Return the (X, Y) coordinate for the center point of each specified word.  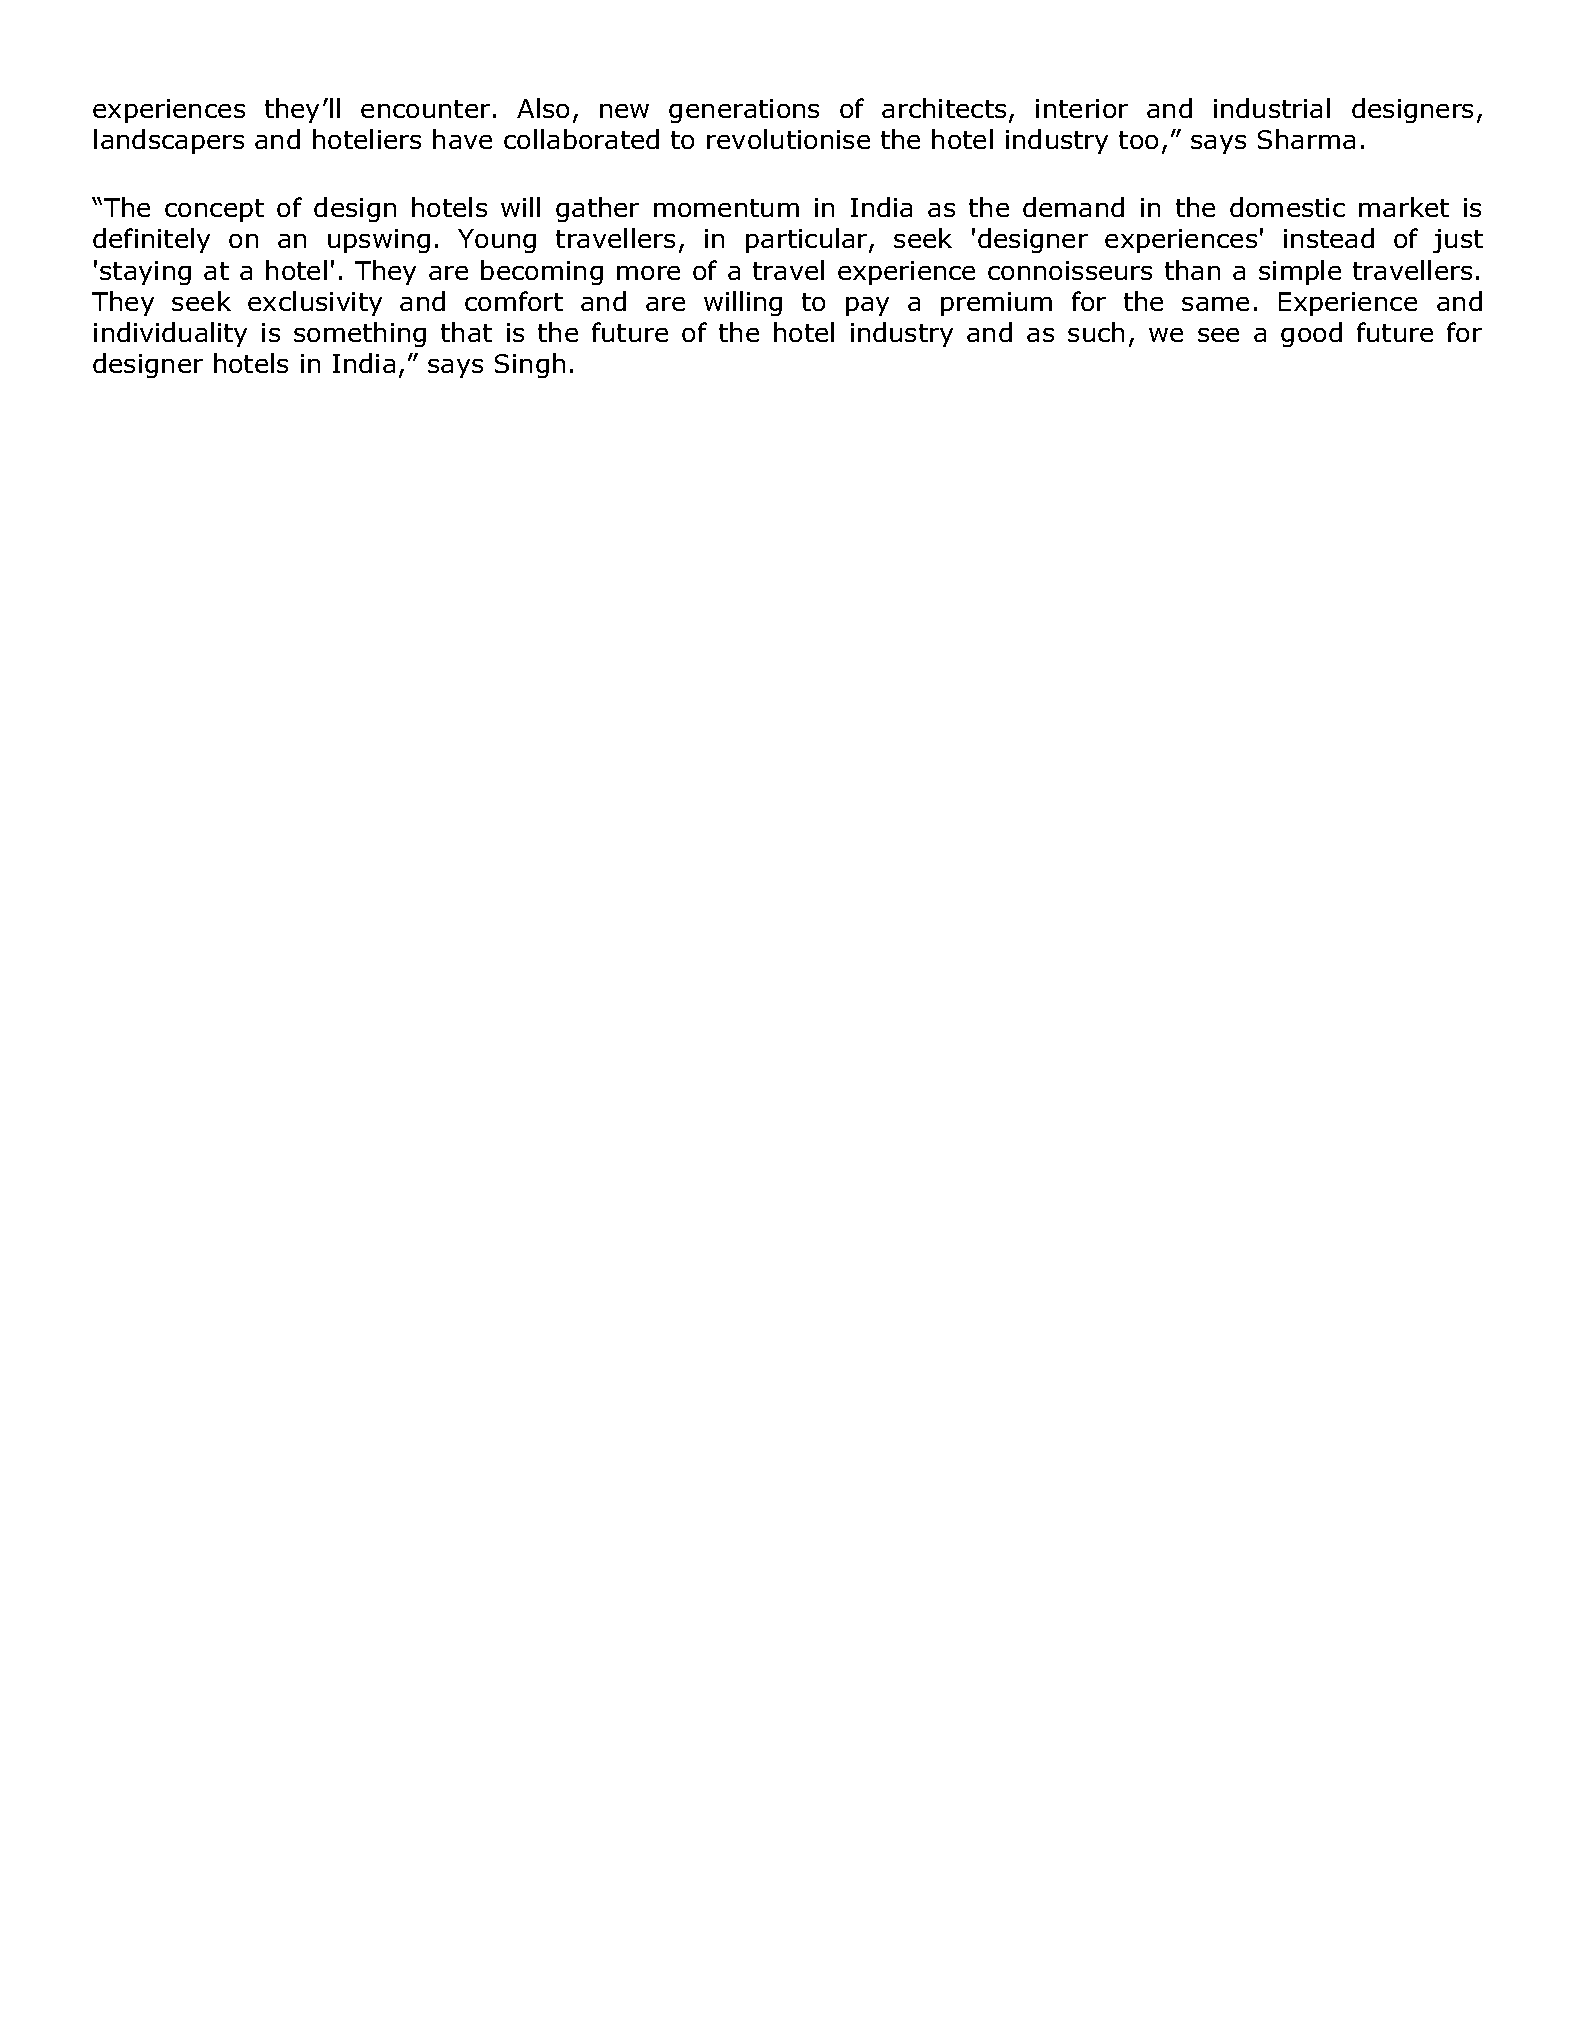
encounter (425, 109)
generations (744, 111)
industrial (1272, 108)
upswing (379, 241)
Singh (530, 365)
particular (808, 240)
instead (1329, 238)
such (1096, 332)
